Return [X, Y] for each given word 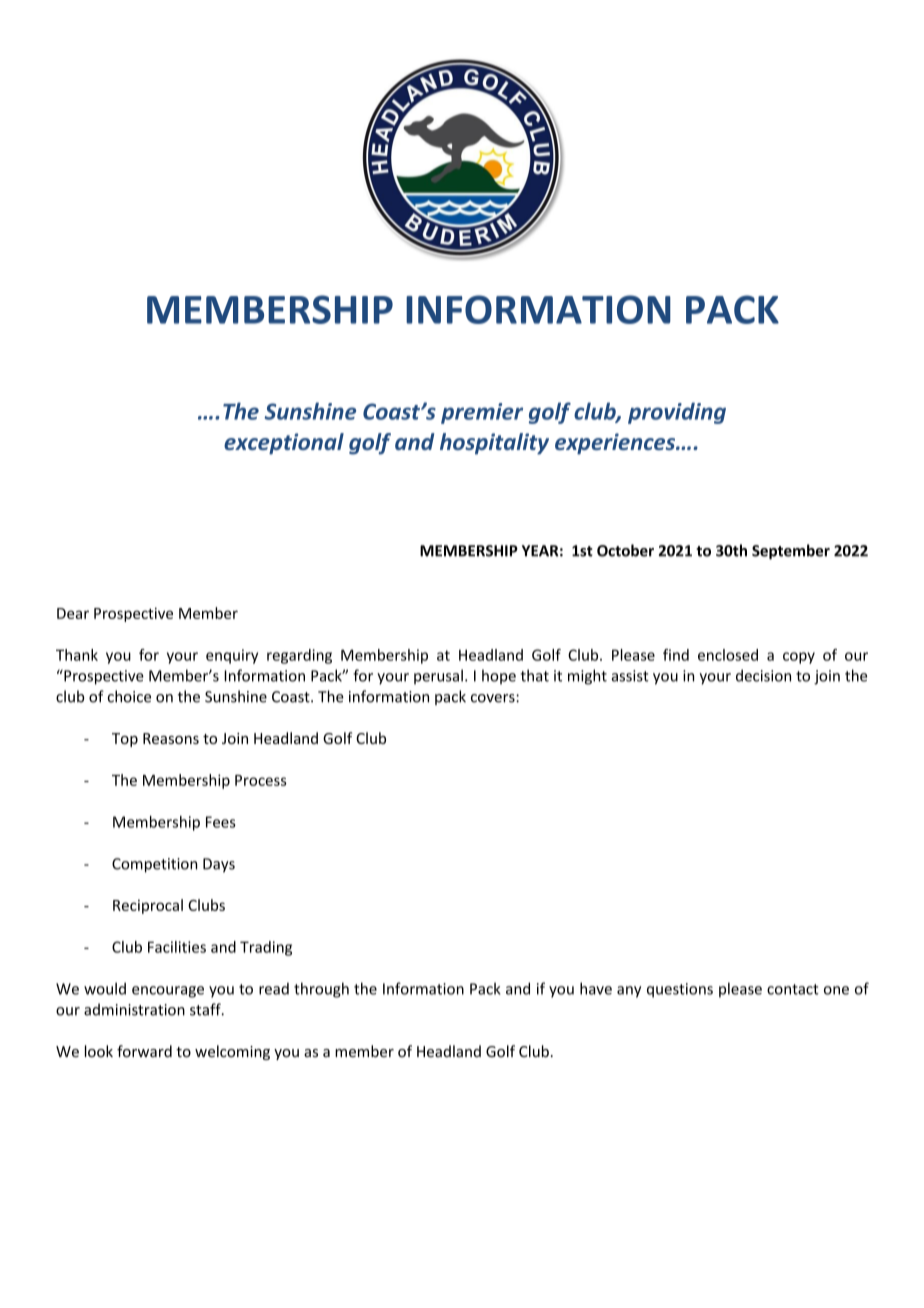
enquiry [232, 656]
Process [261, 780]
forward [144, 1051]
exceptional [284, 444]
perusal [438, 677]
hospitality [494, 444]
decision [763, 675]
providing [677, 413]
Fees [221, 822]
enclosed [728, 655]
